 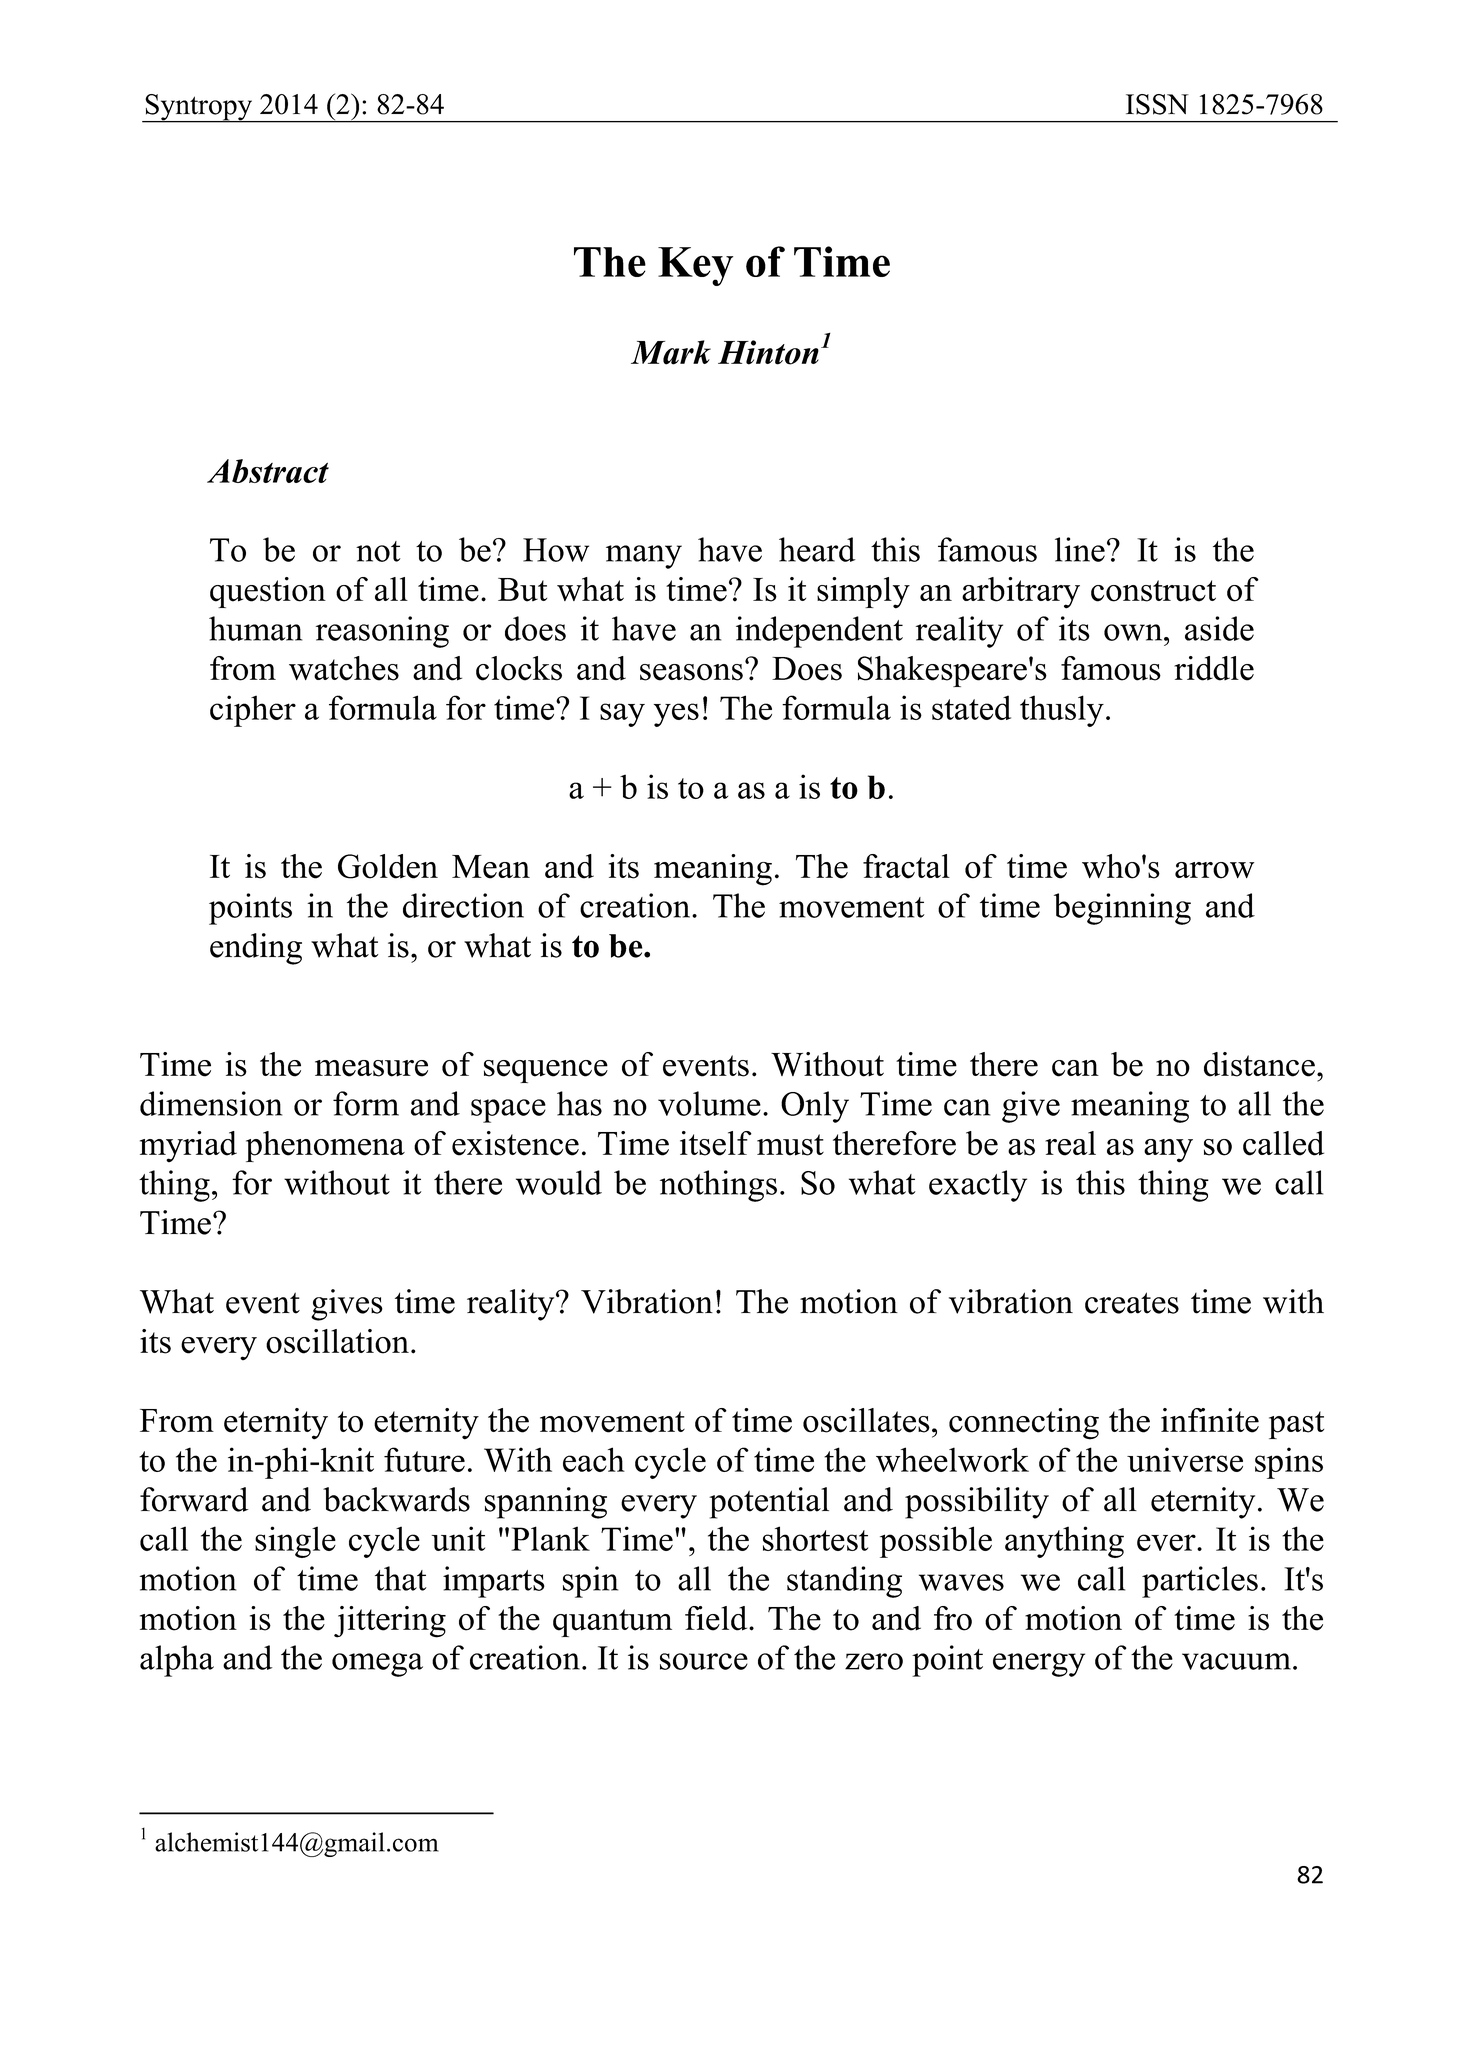 What do you see at coordinates (1157, 104) in the document?
I see `ISSN` at bounding box center [1157, 104].
